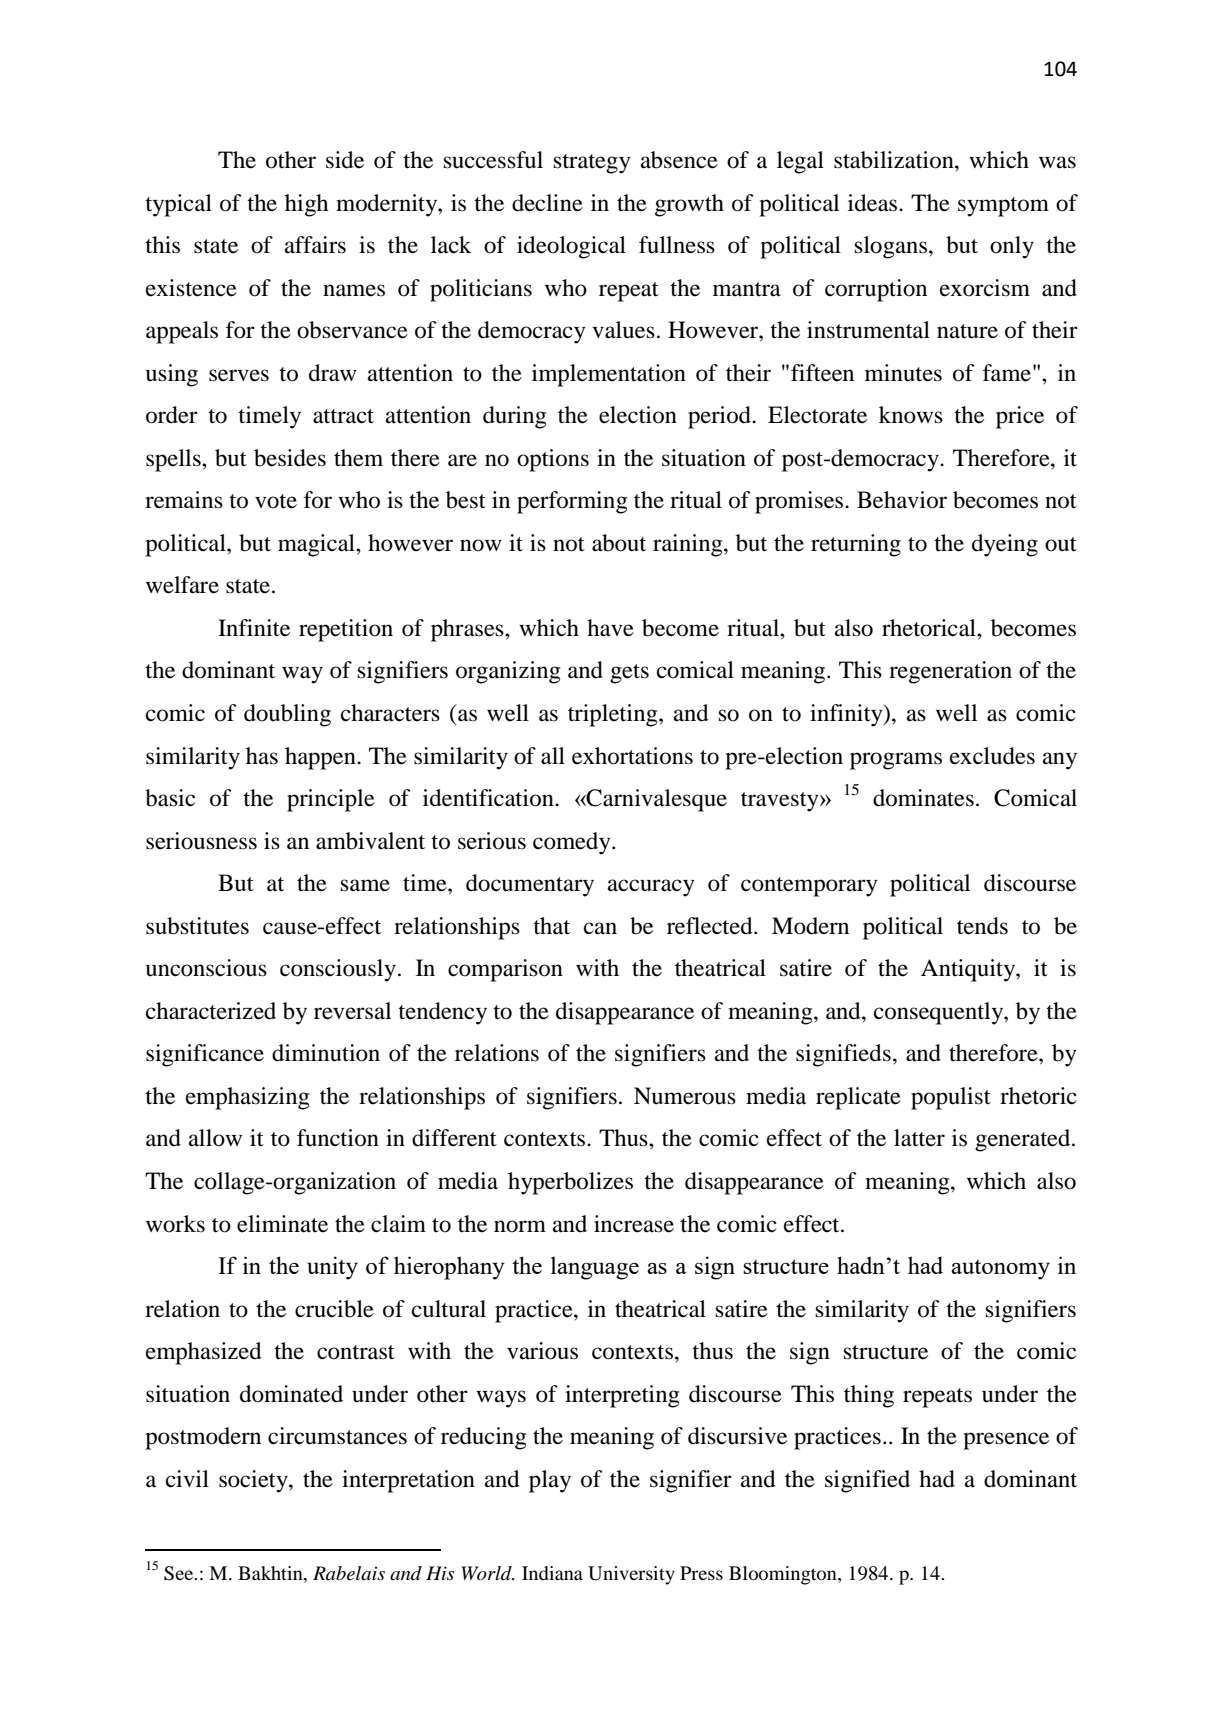 This screenshot has height=1730, width=1223. I want to click on presence, so click(1006, 1441).
